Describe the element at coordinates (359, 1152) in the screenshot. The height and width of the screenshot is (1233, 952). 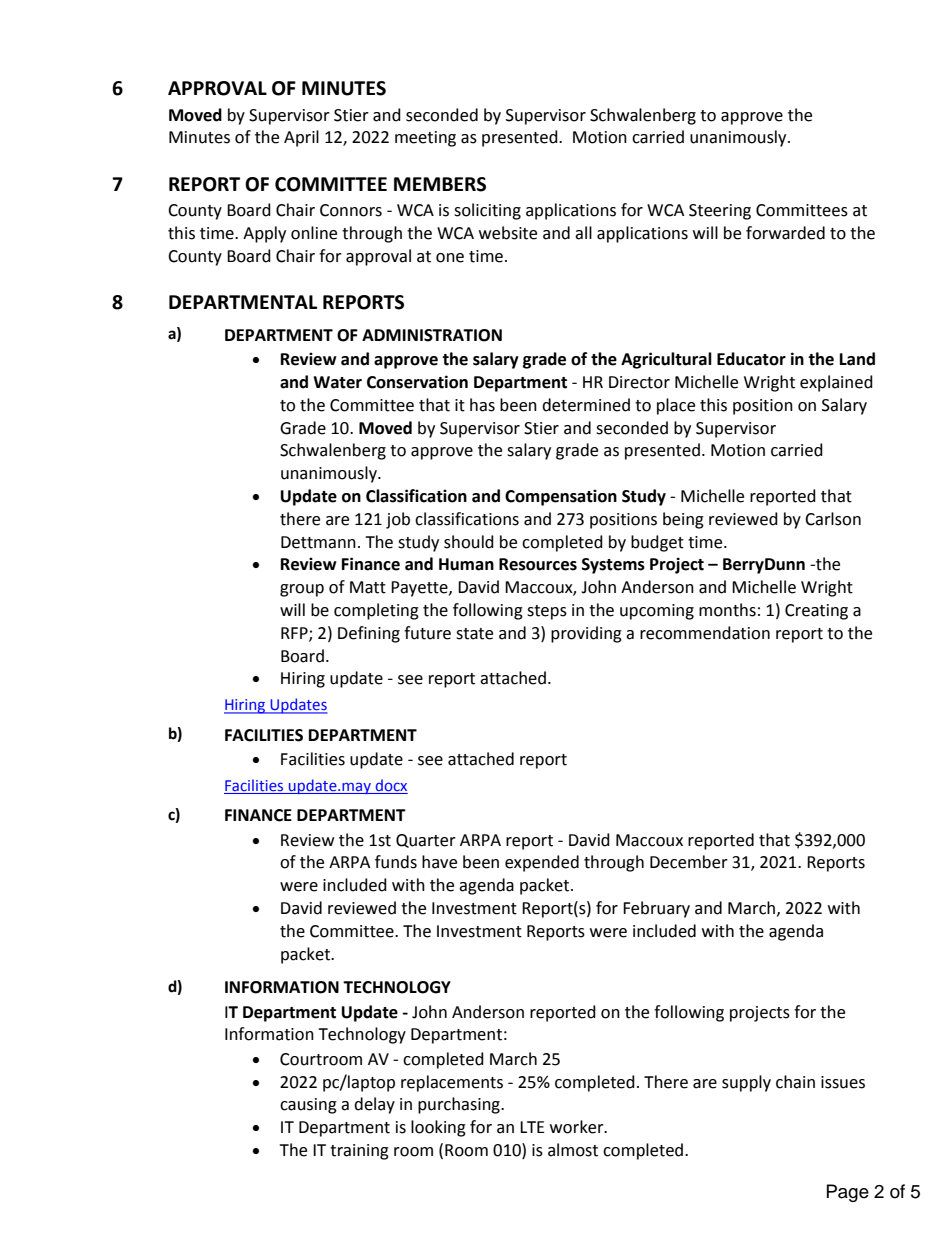
I see `training` at that location.
